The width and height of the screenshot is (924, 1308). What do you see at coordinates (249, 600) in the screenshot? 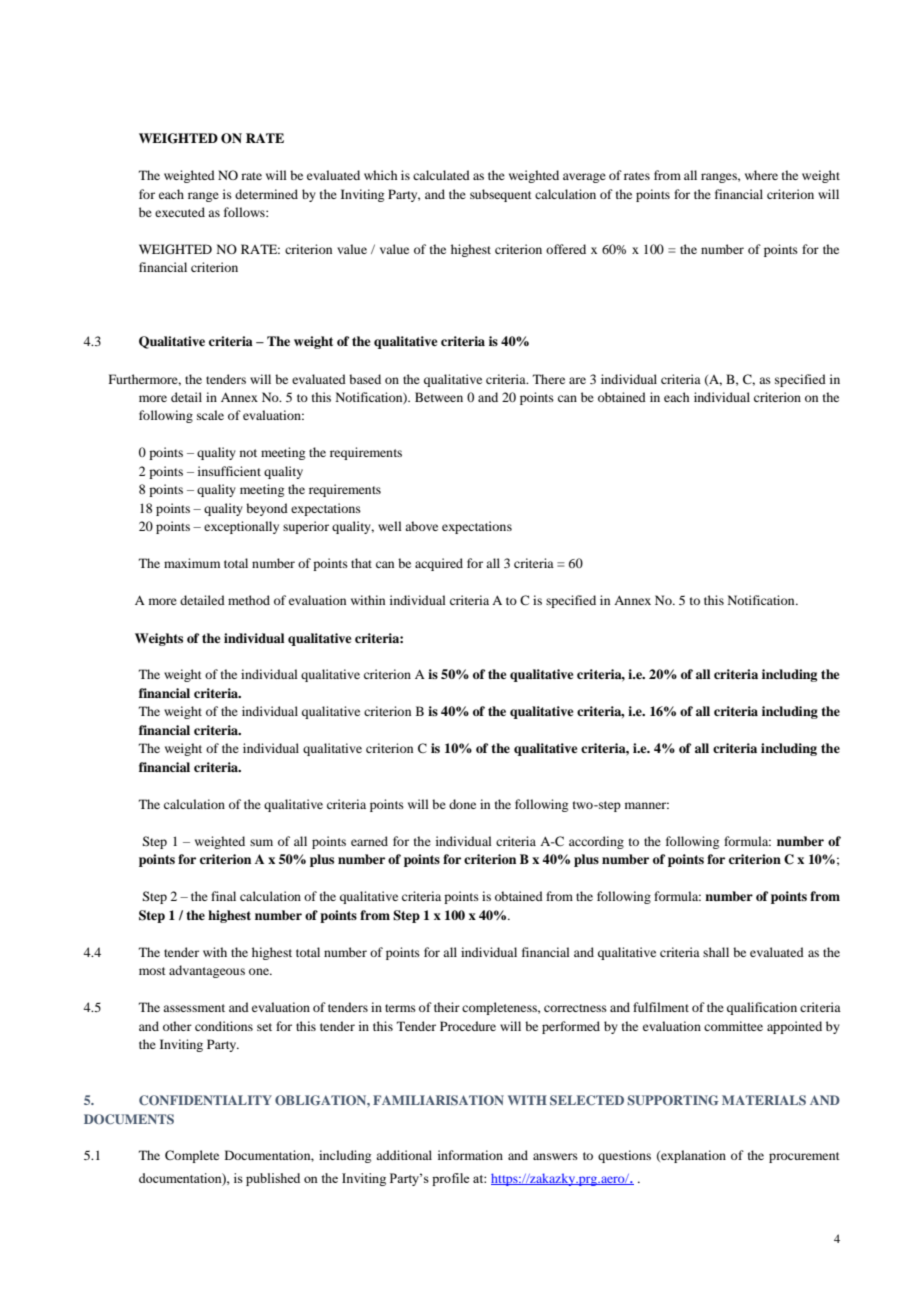
I see `method` at bounding box center [249, 600].
